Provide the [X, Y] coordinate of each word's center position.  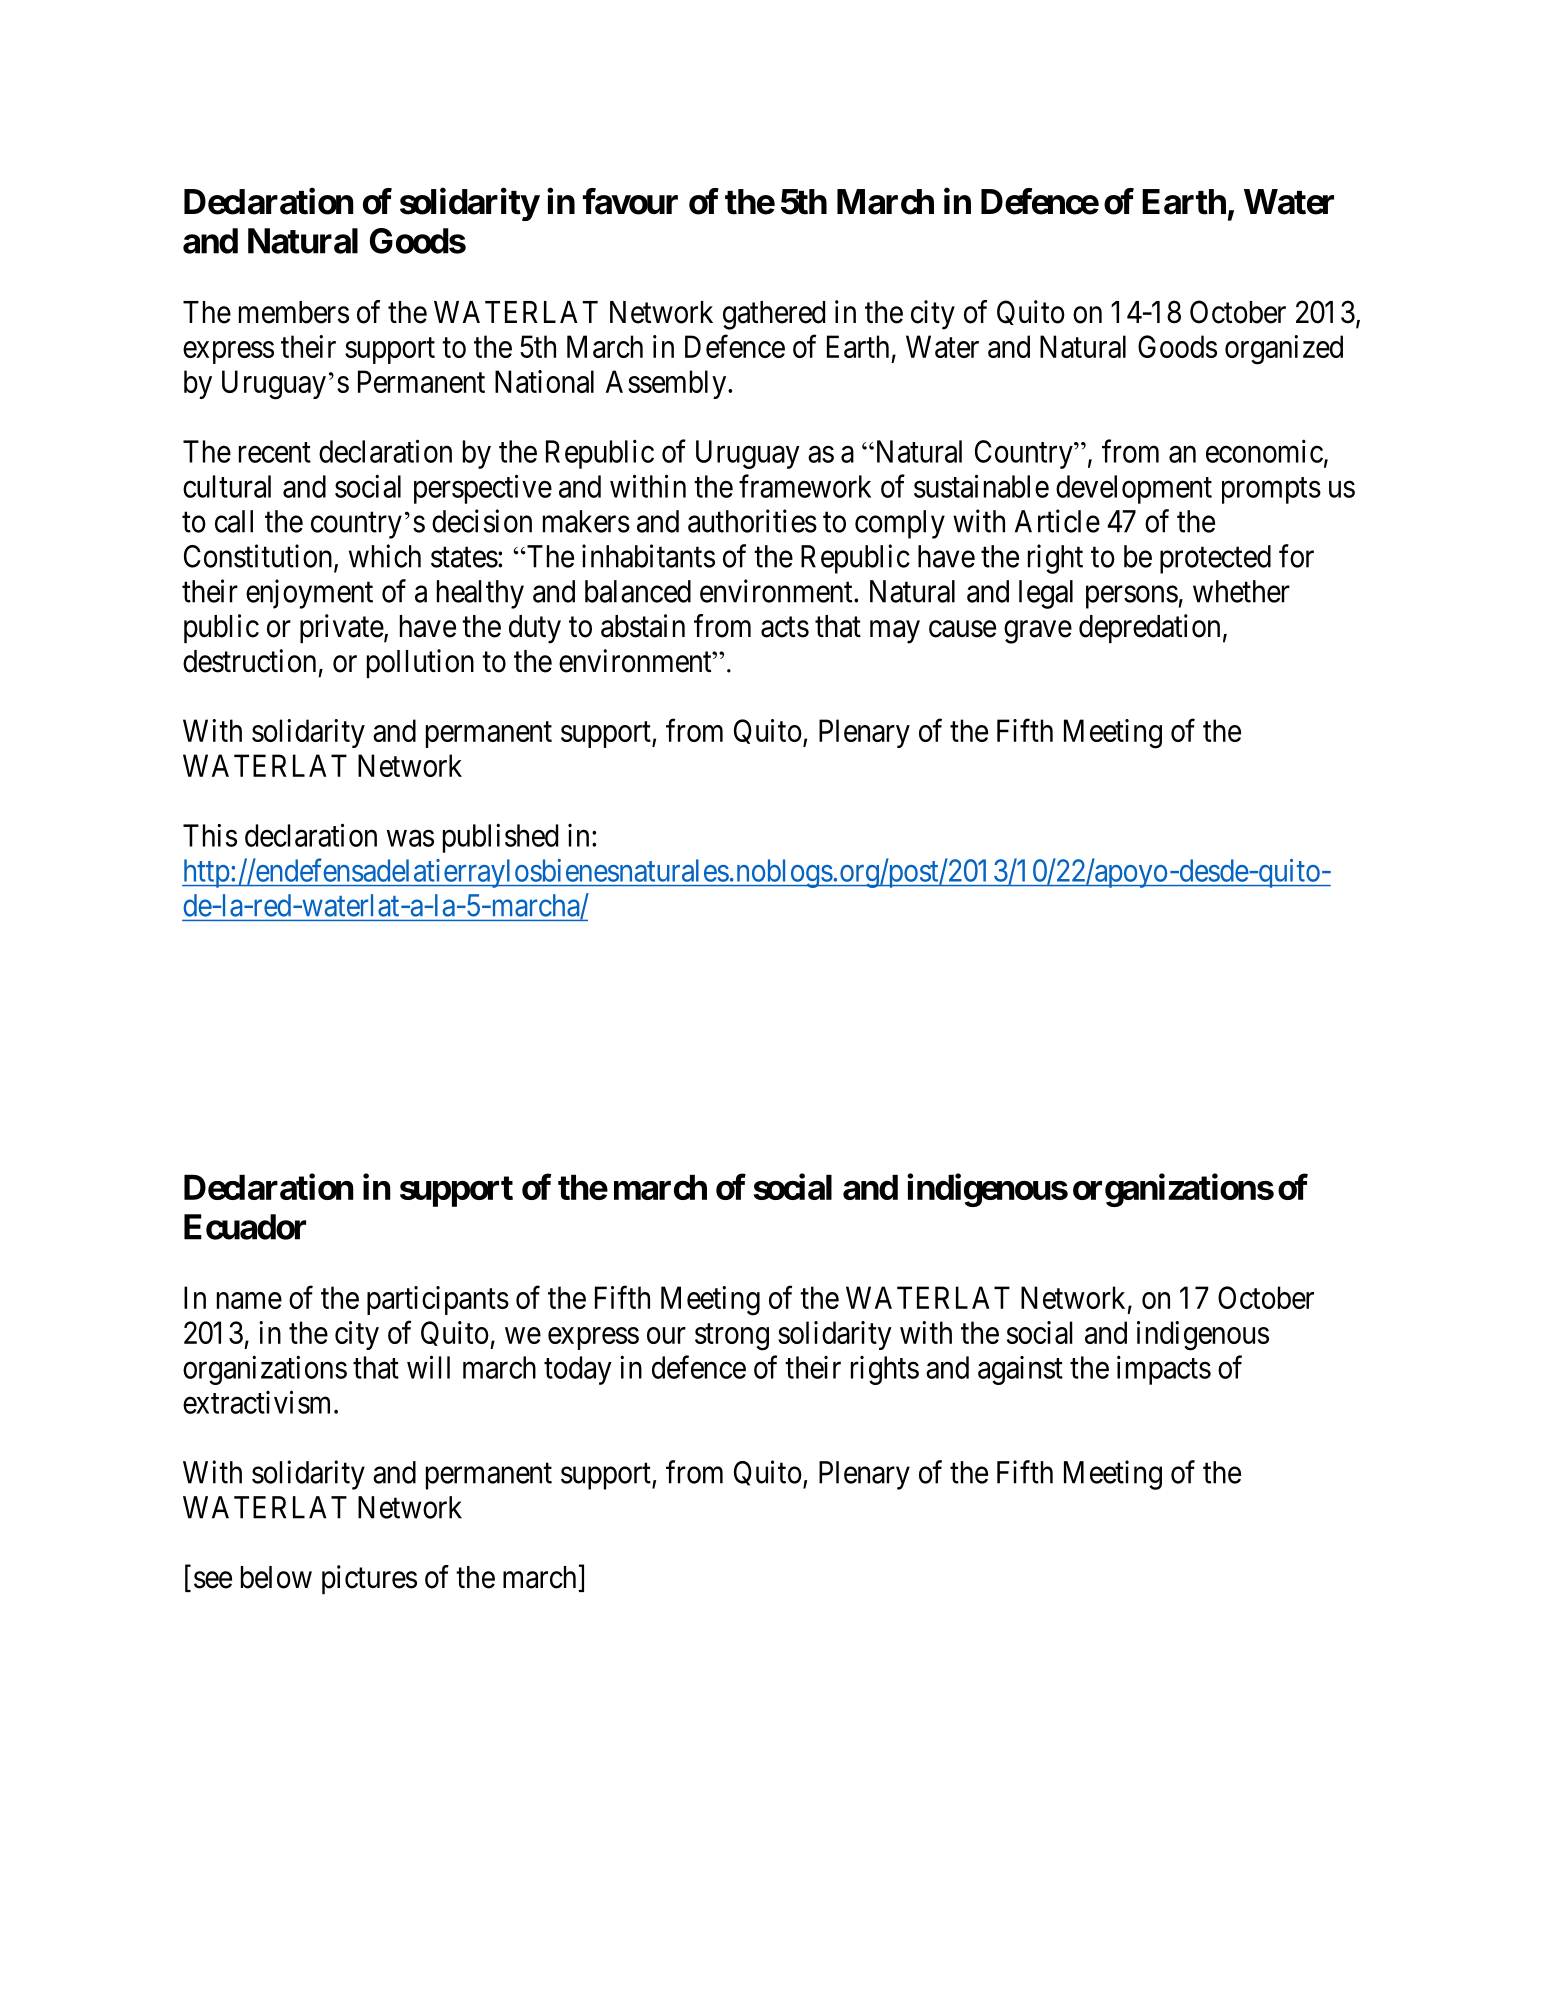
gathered [774, 315]
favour [630, 201]
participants [438, 1300]
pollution [420, 663]
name [249, 1300]
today [578, 1370]
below [276, 1577]
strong [732, 1337]
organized [1284, 350]
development [1134, 489]
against [1020, 1370]
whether [1241, 591]
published [500, 838]
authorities [752, 521]
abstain [643, 626]
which [385, 556]
